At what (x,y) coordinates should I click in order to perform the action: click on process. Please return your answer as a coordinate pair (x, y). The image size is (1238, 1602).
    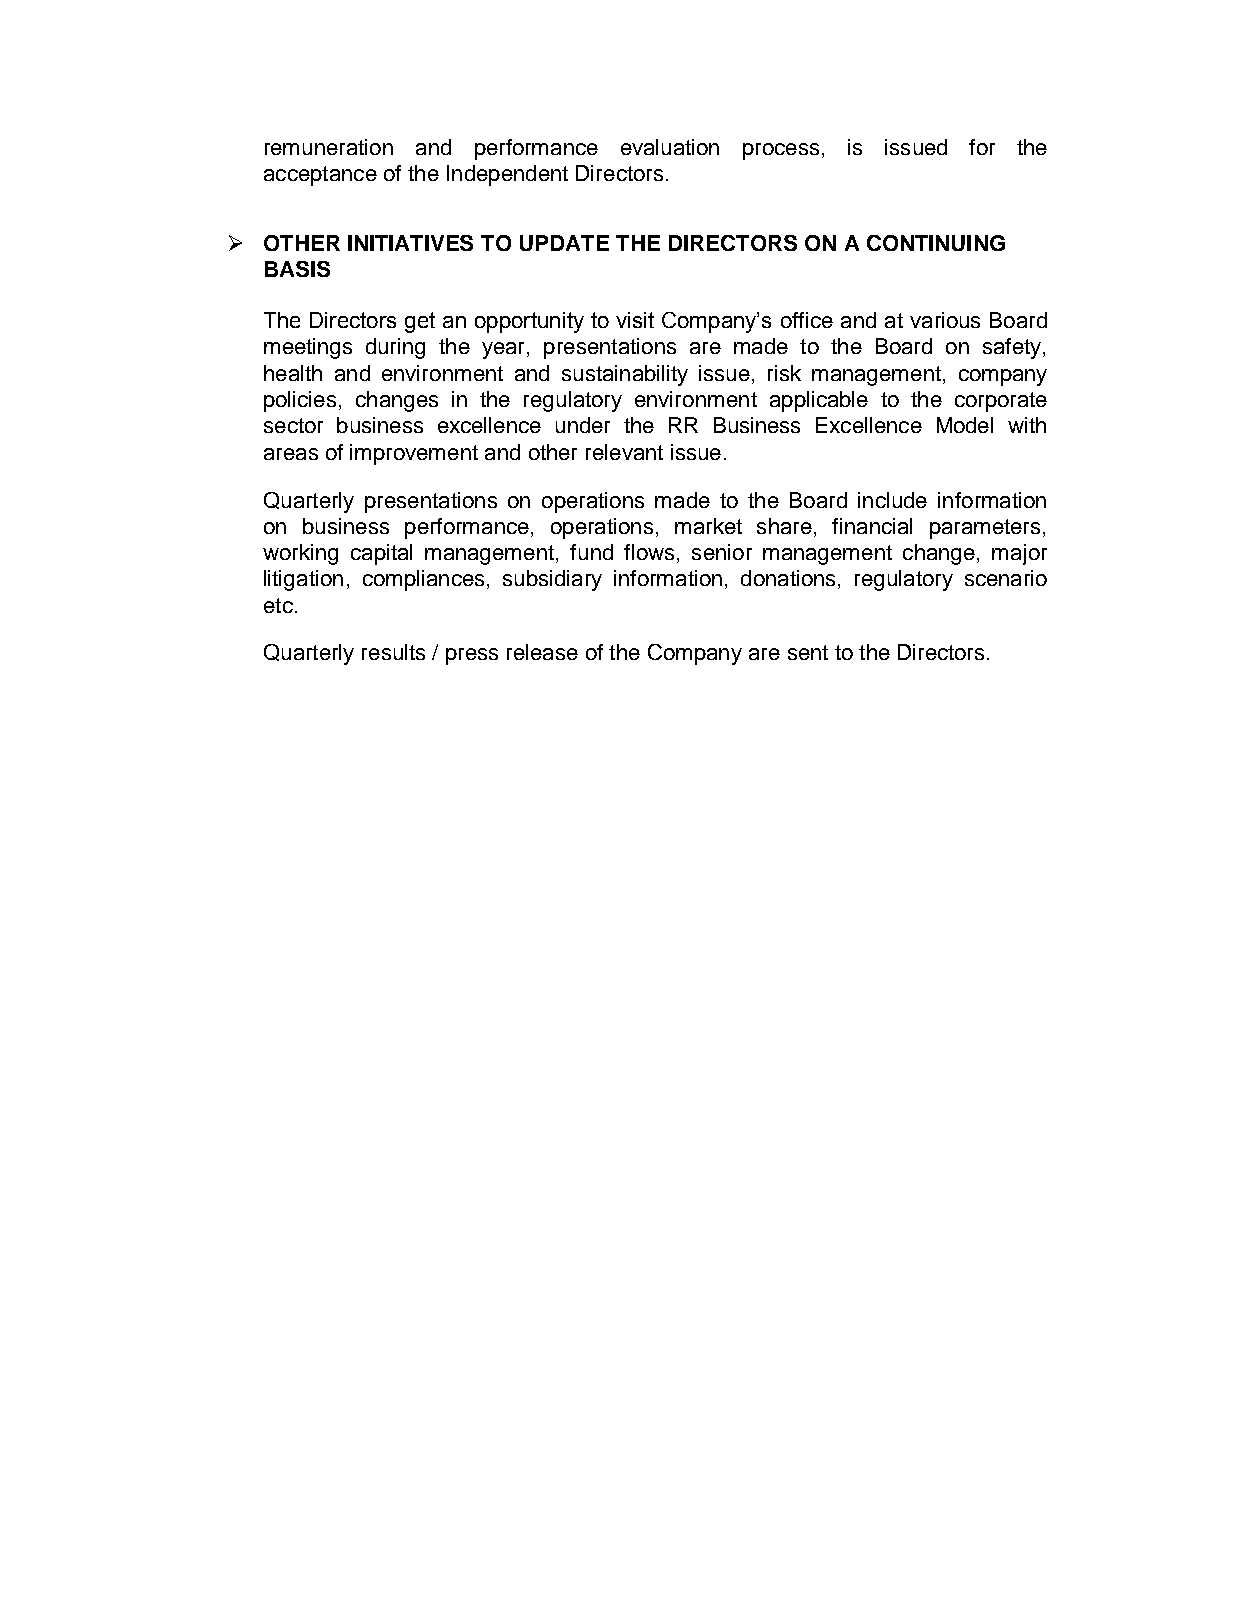
    Looking at the image, I should click on (781, 151).
